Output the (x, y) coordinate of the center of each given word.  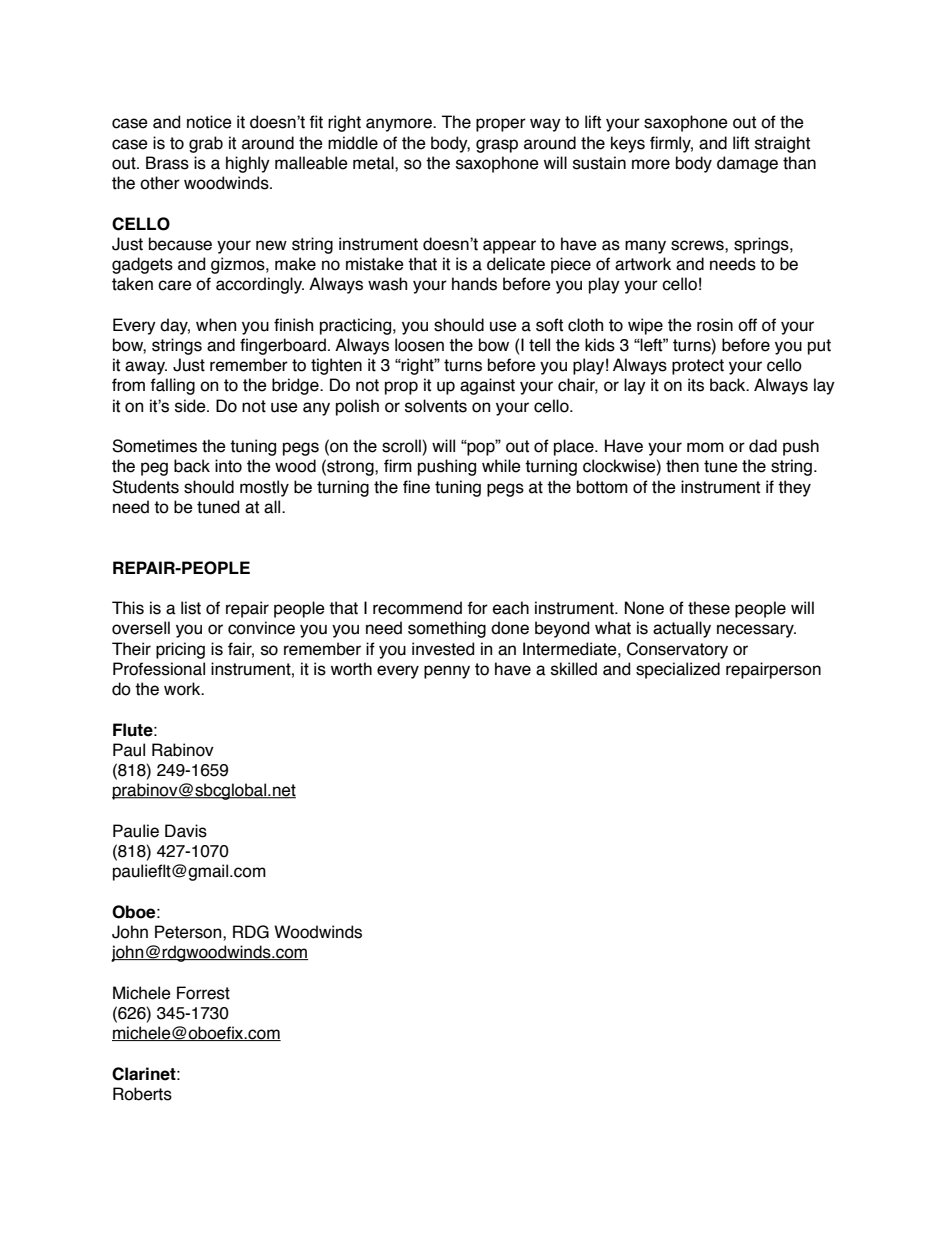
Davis (186, 831)
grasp (497, 146)
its (696, 385)
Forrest (203, 993)
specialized (678, 670)
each (511, 608)
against (487, 386)
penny (447, 672)
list (191, 608)
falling (172, 386)
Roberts (142, 1094)
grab (206, 144)
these (709, 608)
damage (747, 164)
